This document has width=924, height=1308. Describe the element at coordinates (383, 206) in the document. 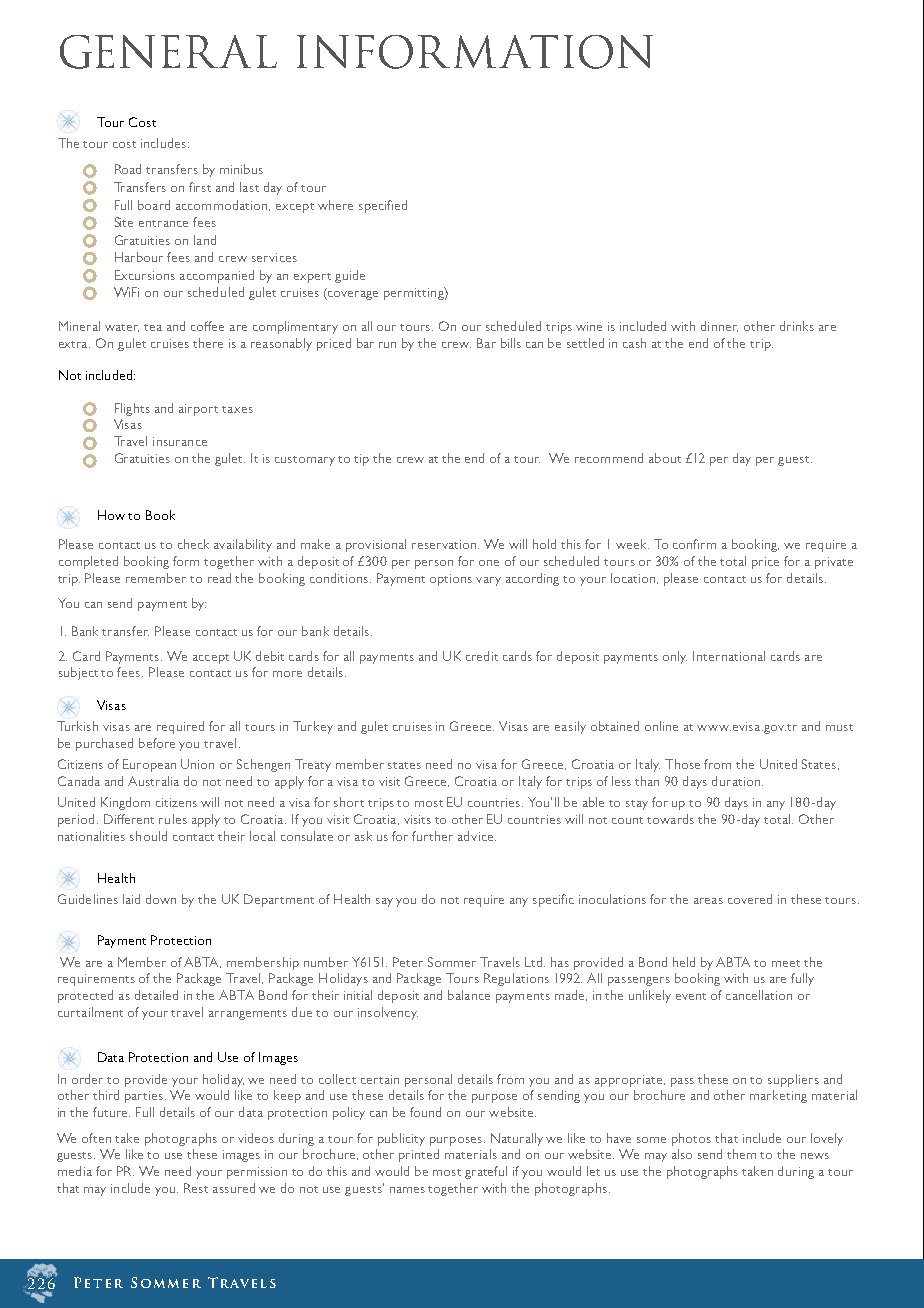

I see `specified` at that location.
